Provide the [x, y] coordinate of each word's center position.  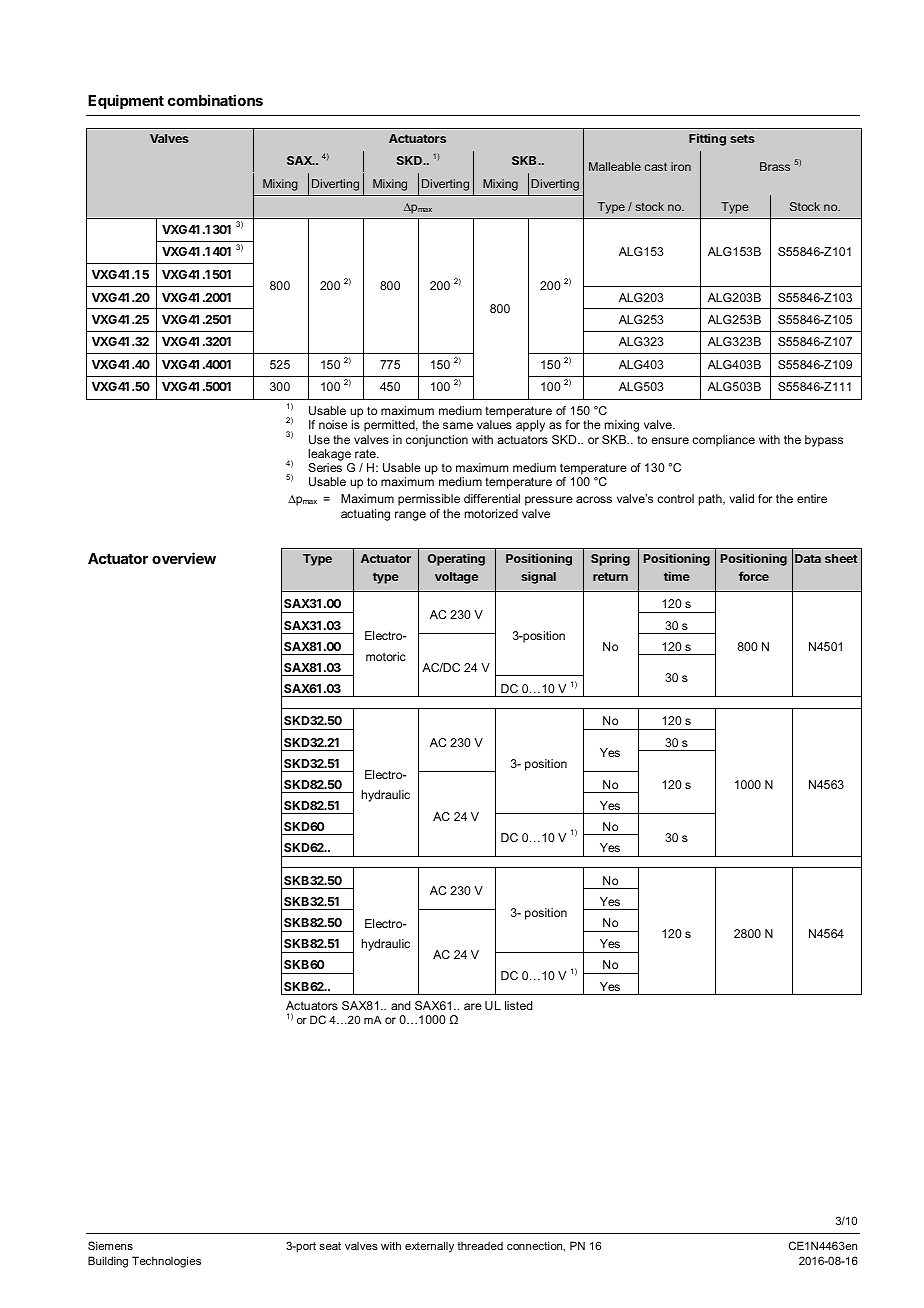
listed [519, 1005]
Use [319, 439]
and [401, 1005]
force [754, 576]
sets [742, 138]
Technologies [166, 1262]
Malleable [615, 166]
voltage [456, 578]
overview [184, 558]
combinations [215, 100]
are [473, 1006]
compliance [723, 441]
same [458, 425]
